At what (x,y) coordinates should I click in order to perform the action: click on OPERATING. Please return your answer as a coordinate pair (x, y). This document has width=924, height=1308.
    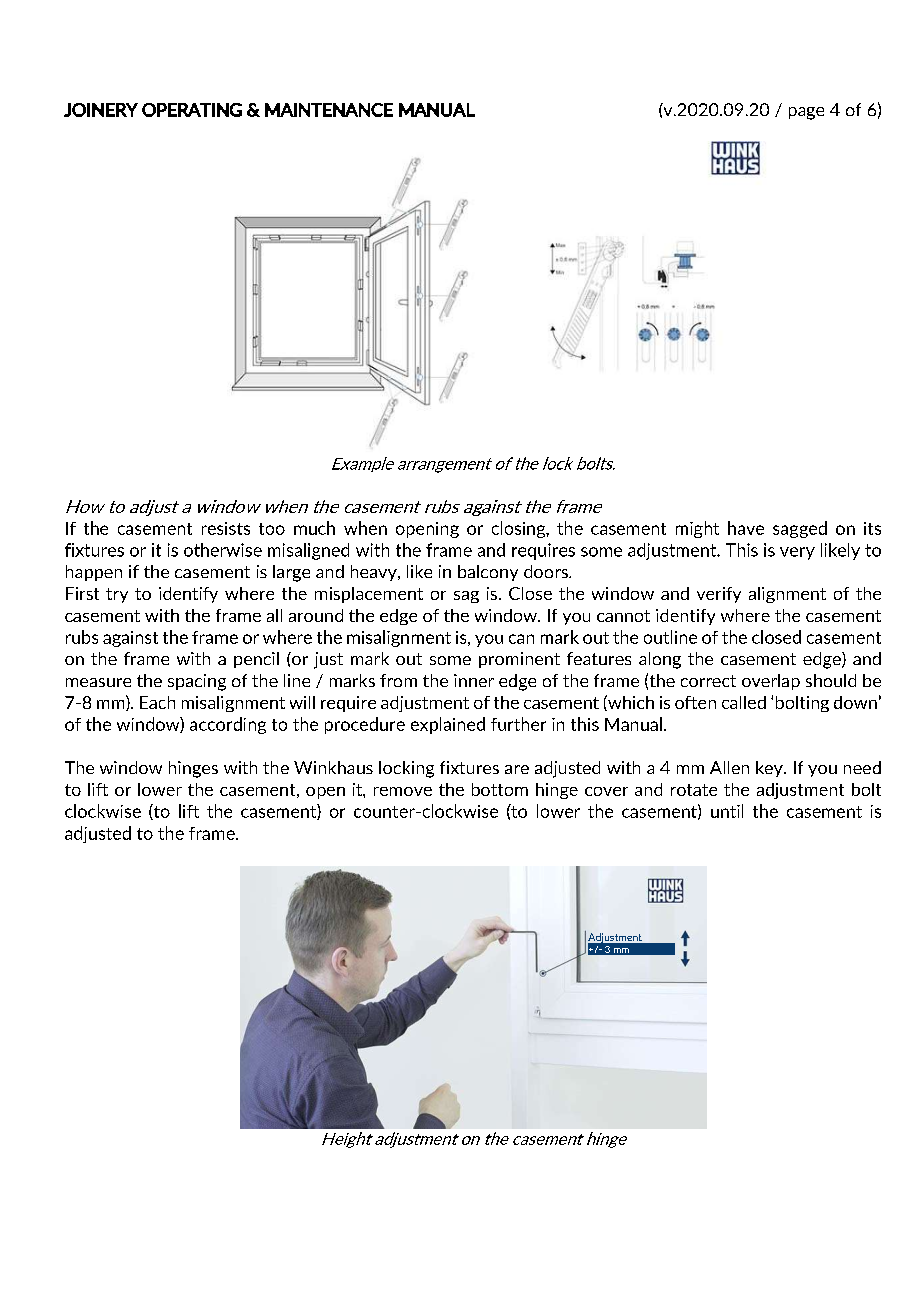
    Looking at the image, I should click on (192, 110).
